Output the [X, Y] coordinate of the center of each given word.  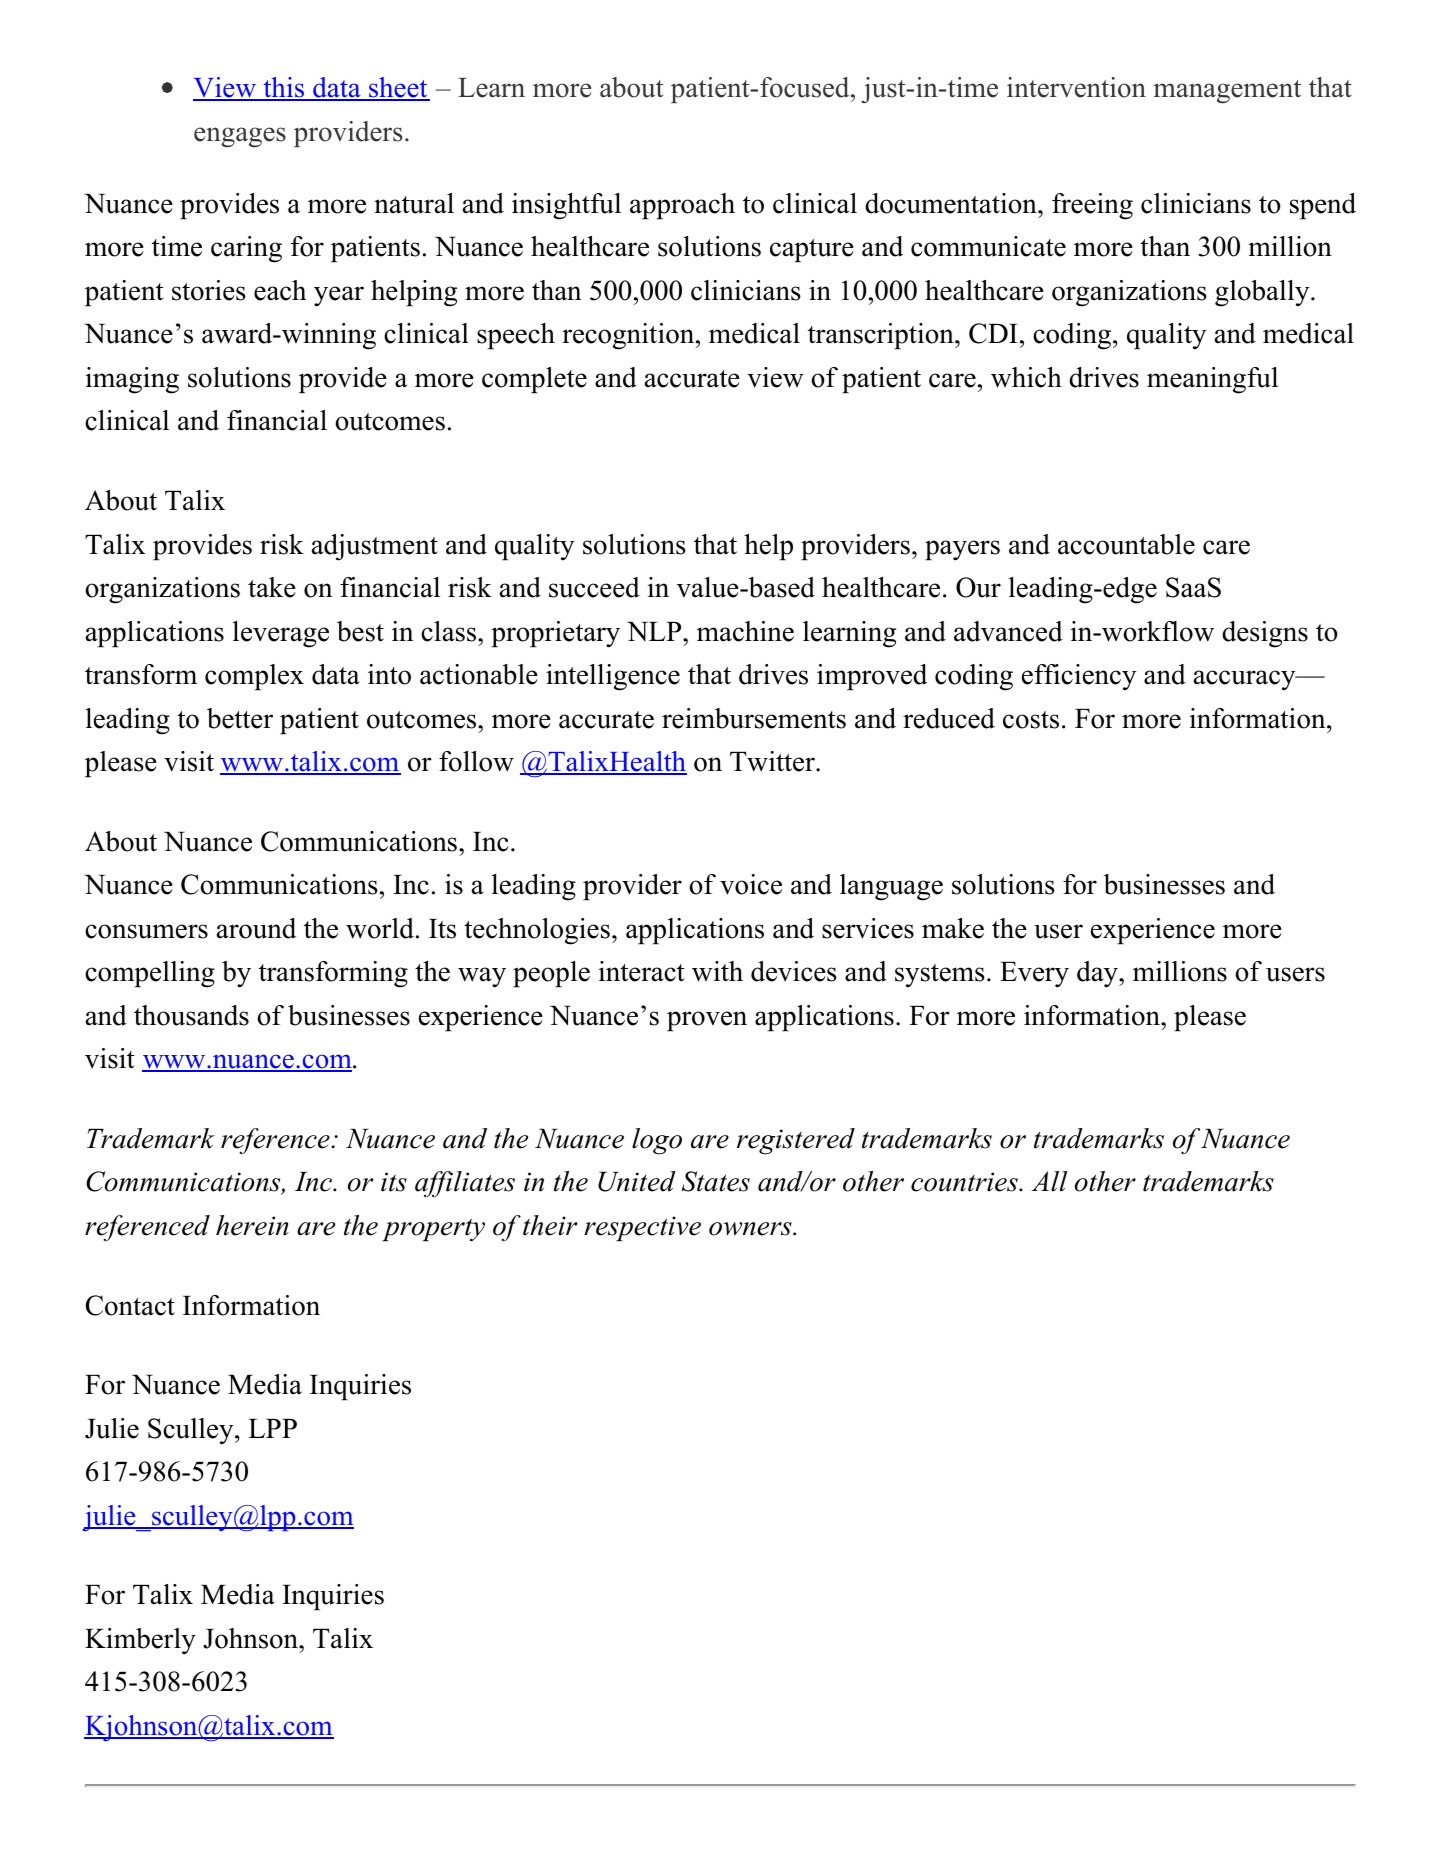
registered [796, 1141]
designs [1265, 634]
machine [745, 631]
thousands [191, 1015]
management [1227, 92]
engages [240, 137]
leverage [281, 634]
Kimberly [140, 1641]
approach [682, 206]
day [1098, 974]
